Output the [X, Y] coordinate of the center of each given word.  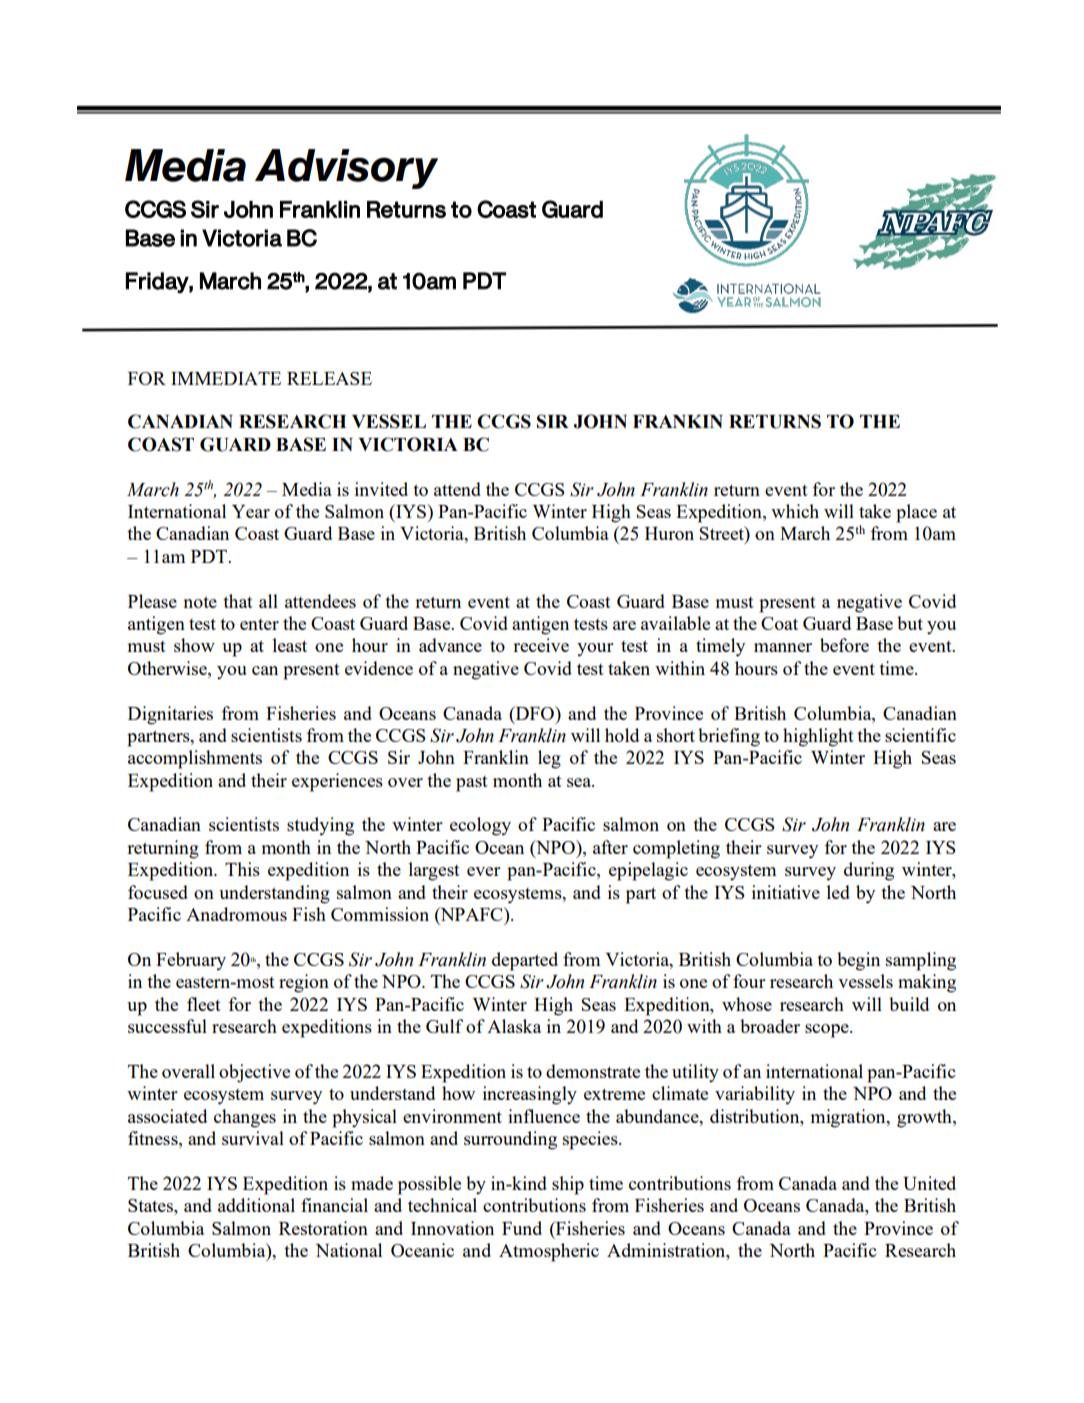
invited [381, 489]
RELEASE [329, 378]
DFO [534, 713]
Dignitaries [170, 715]
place [916, 513]
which [795, 511]
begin [858, 961]
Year [251, 511]
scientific [920, 735]
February [191, 961]
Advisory [346, 169]
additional [256, 1205]
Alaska [514, 1026]
